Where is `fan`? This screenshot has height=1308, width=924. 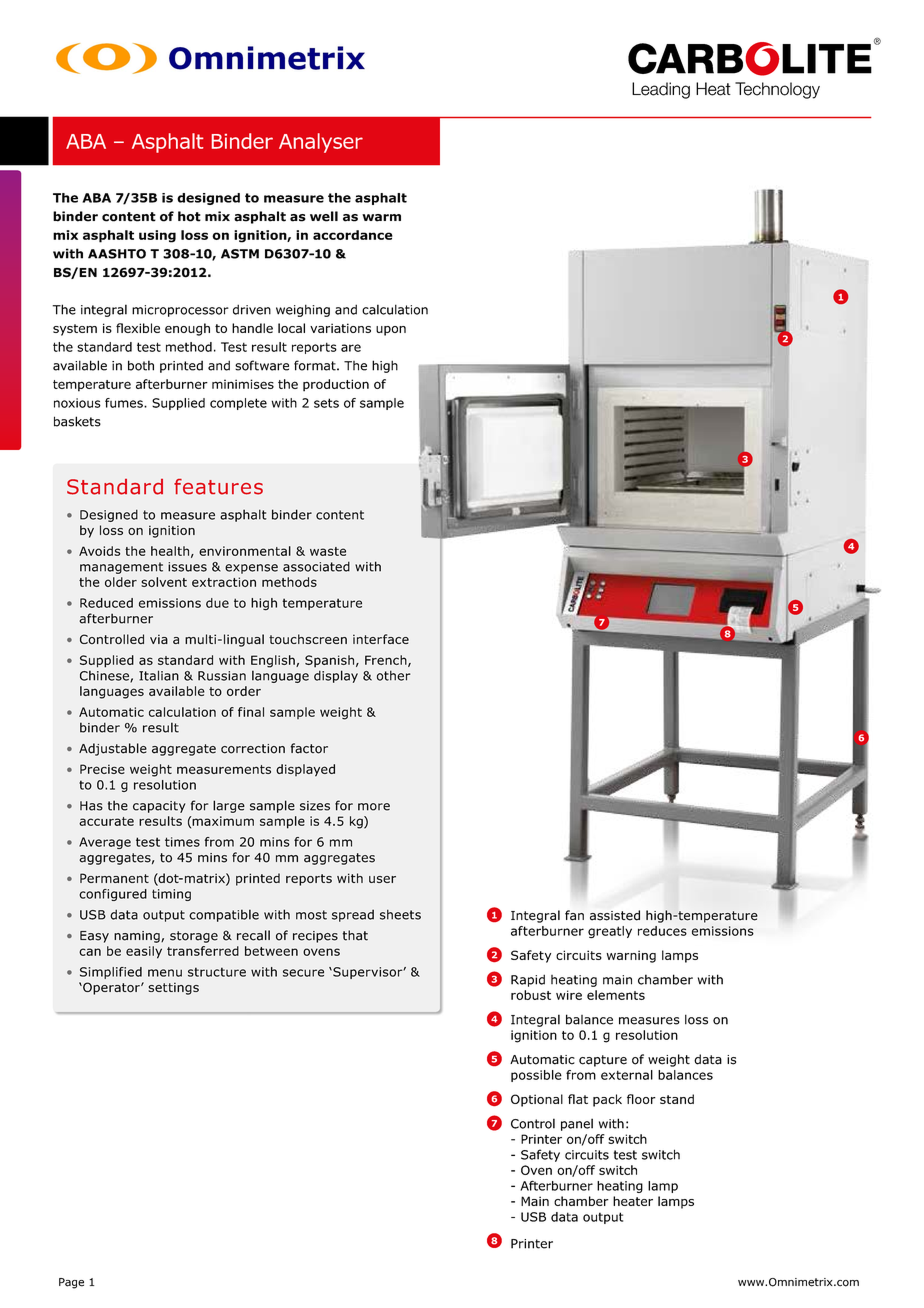
fan is located at coordinates (574, 915).
